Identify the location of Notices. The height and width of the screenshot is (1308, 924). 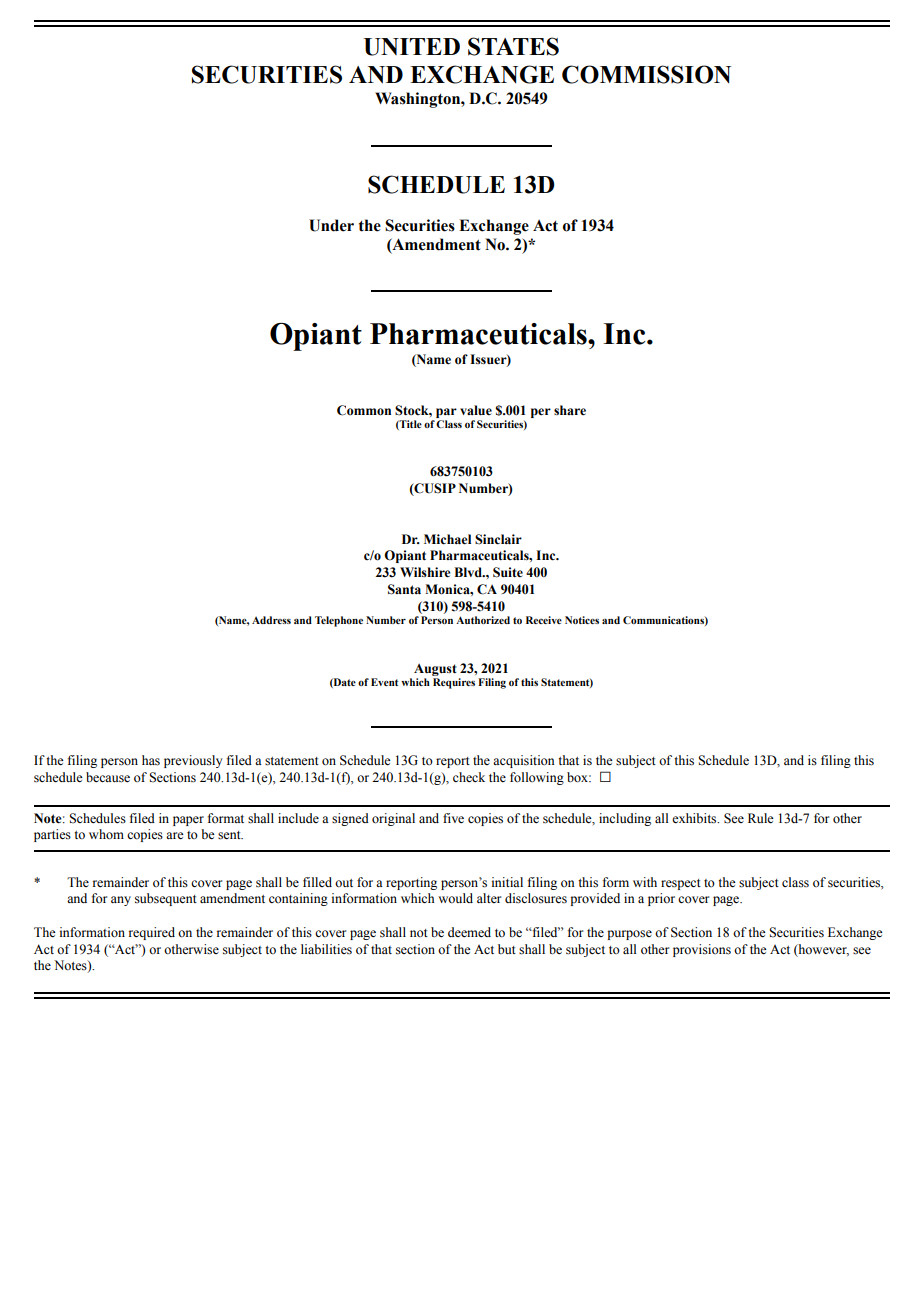
(582, 620).
